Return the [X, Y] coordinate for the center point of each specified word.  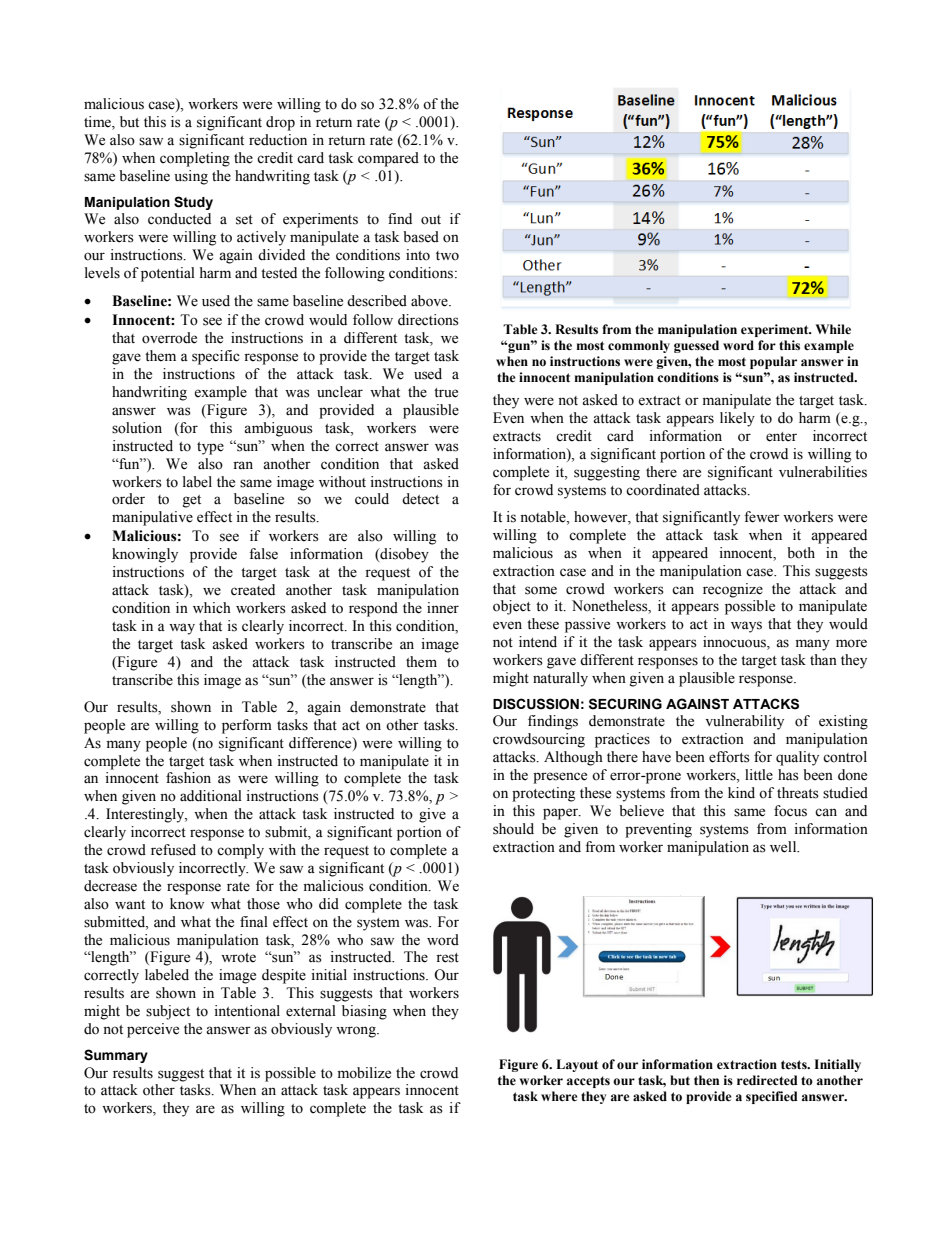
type [210, 448]
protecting [543, 794]
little [759, 775]
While [833, 329]
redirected [767, 1080]
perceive [153, 1030]
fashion [188, 778]
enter [781, 437]
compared [388, 159]
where [559, 1096]
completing [195, 159]
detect [420, 499]
